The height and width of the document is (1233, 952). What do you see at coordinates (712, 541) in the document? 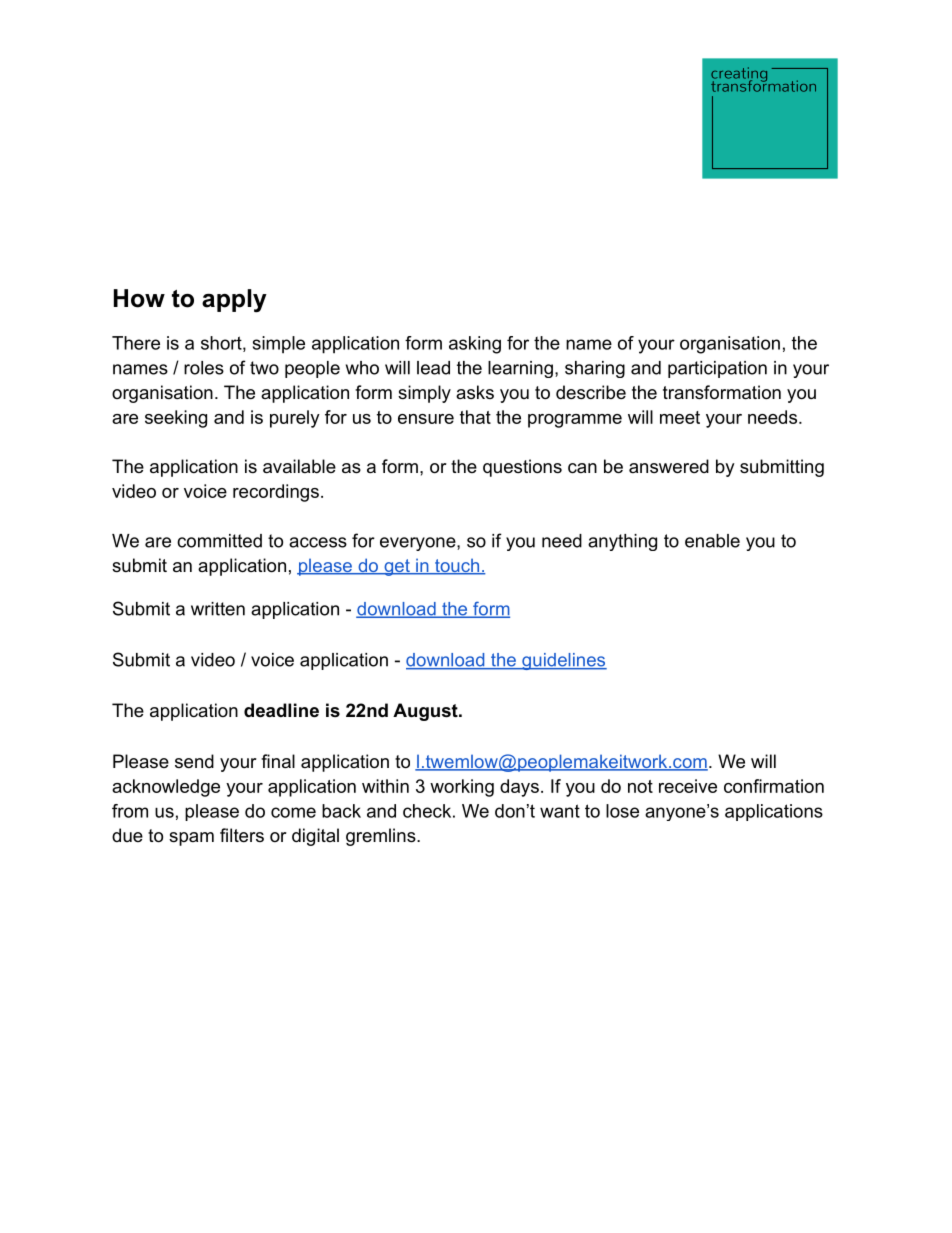
I see `enable` at bounding box center [712, 541].
